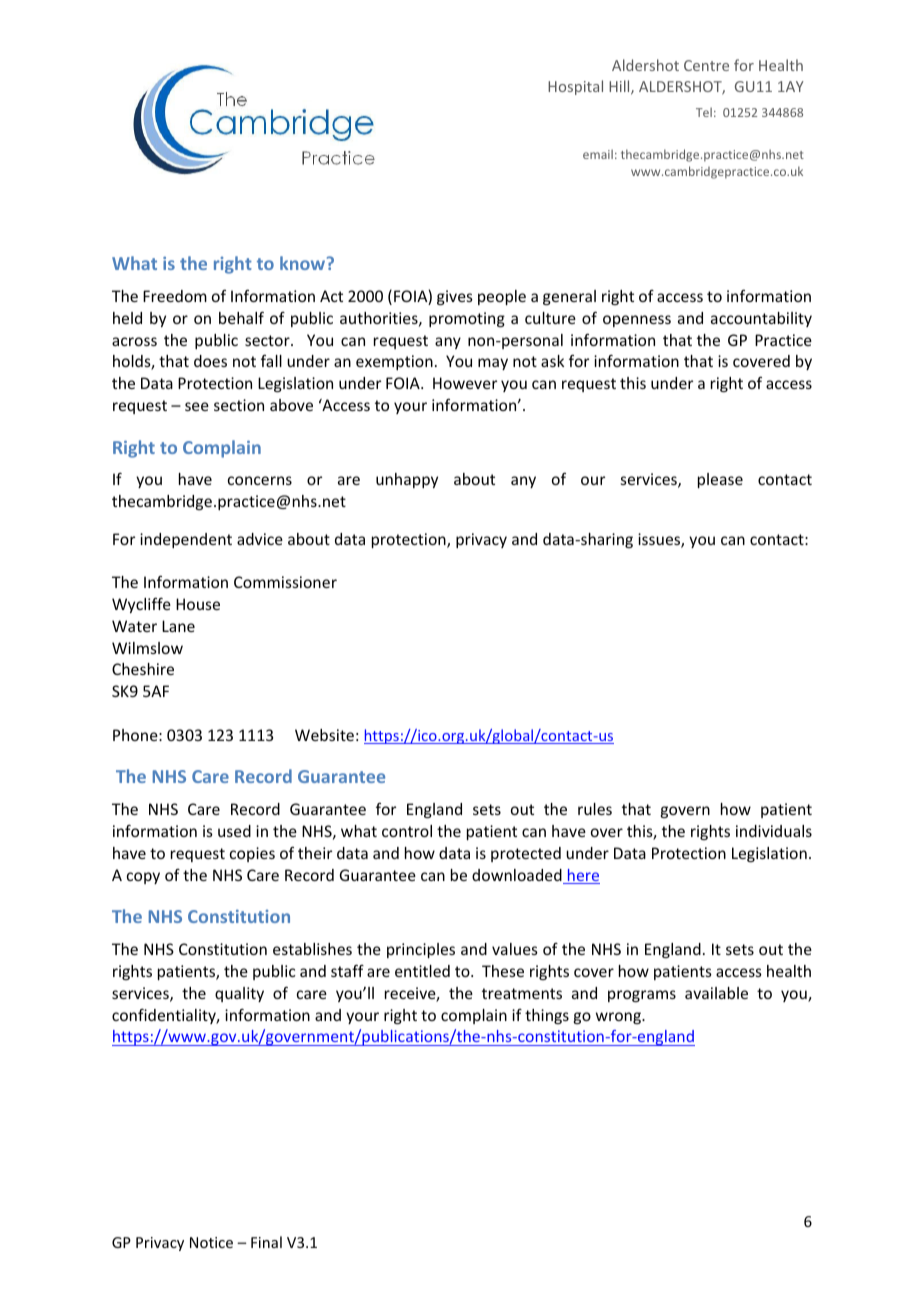  What do you see at coordinates (260, 480) in the screenshot?
I see `concerns` at bounding box center [260, 480].
